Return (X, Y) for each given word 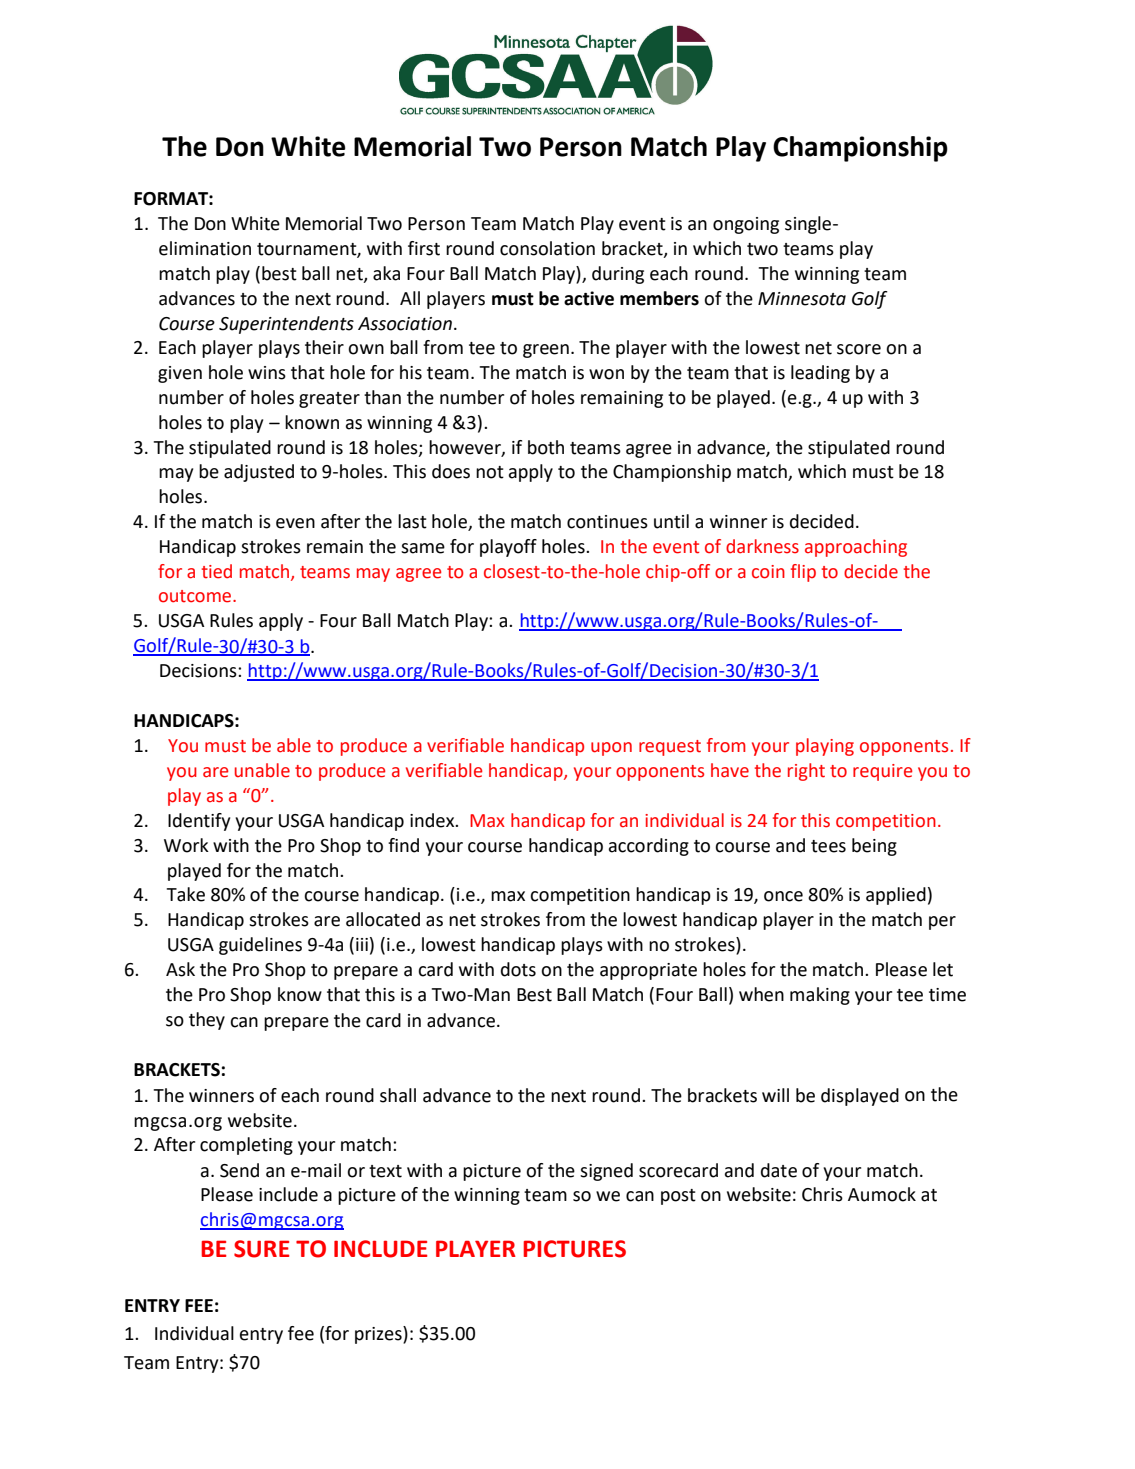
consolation (547, 248)
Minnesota (802, 299)
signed (606, 1172)
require (882, 772)
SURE (261, 1249)
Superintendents (286, 325)
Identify (199, 822)
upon (611, 749)
